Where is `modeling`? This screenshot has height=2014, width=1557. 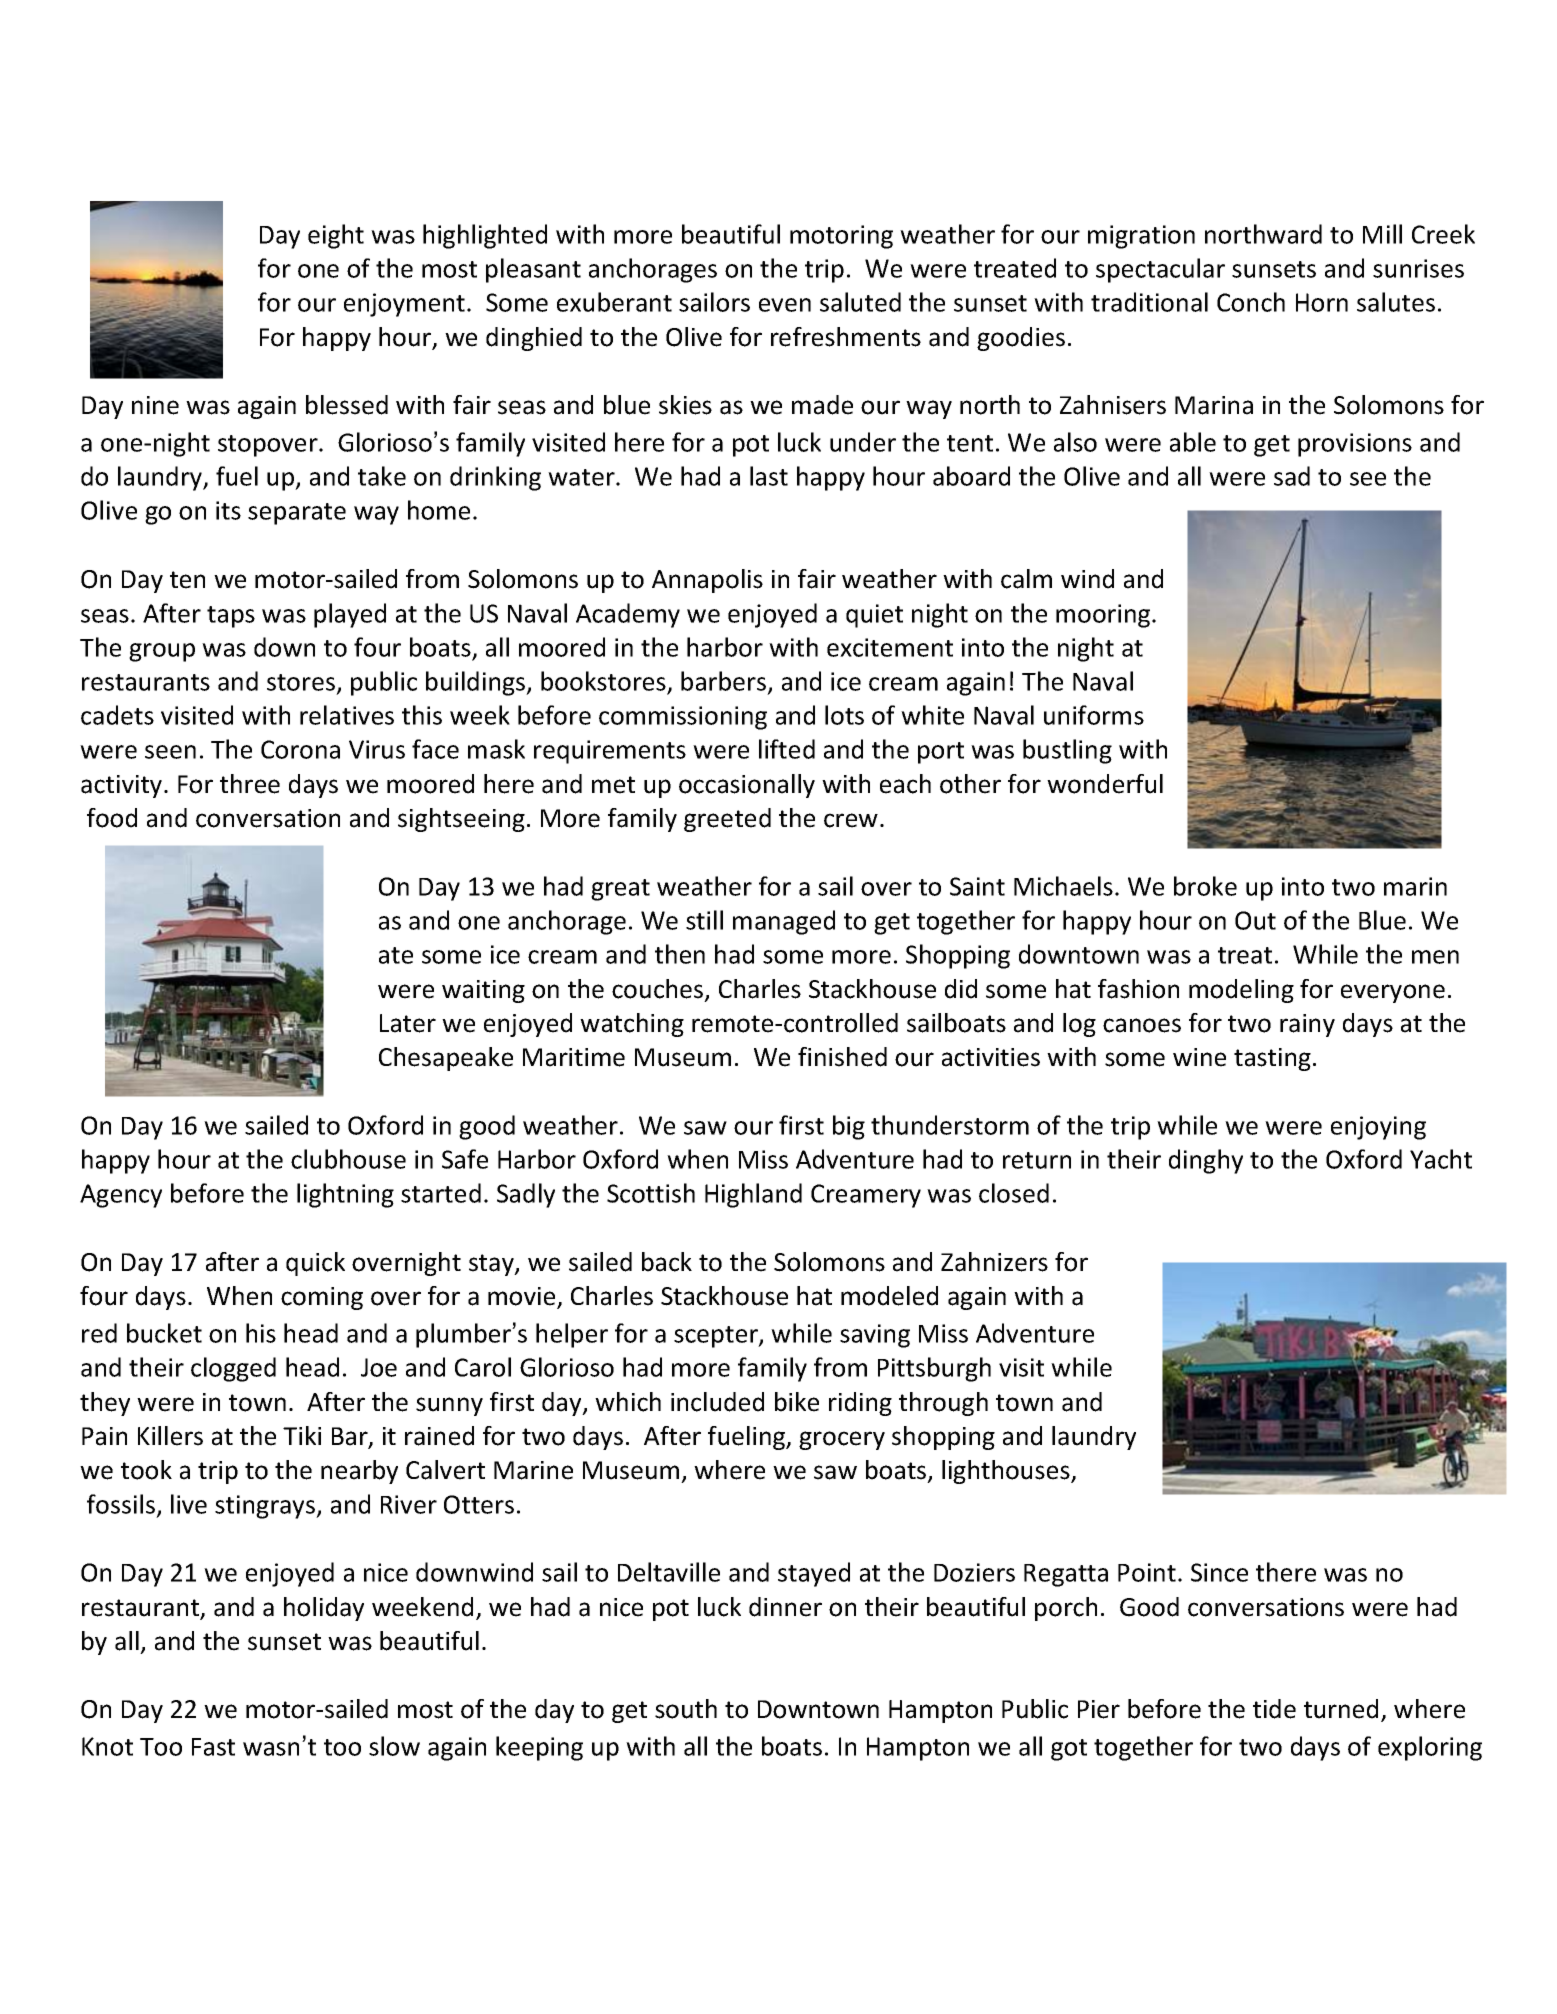
modeling is located at coordinates (1241, 991).
